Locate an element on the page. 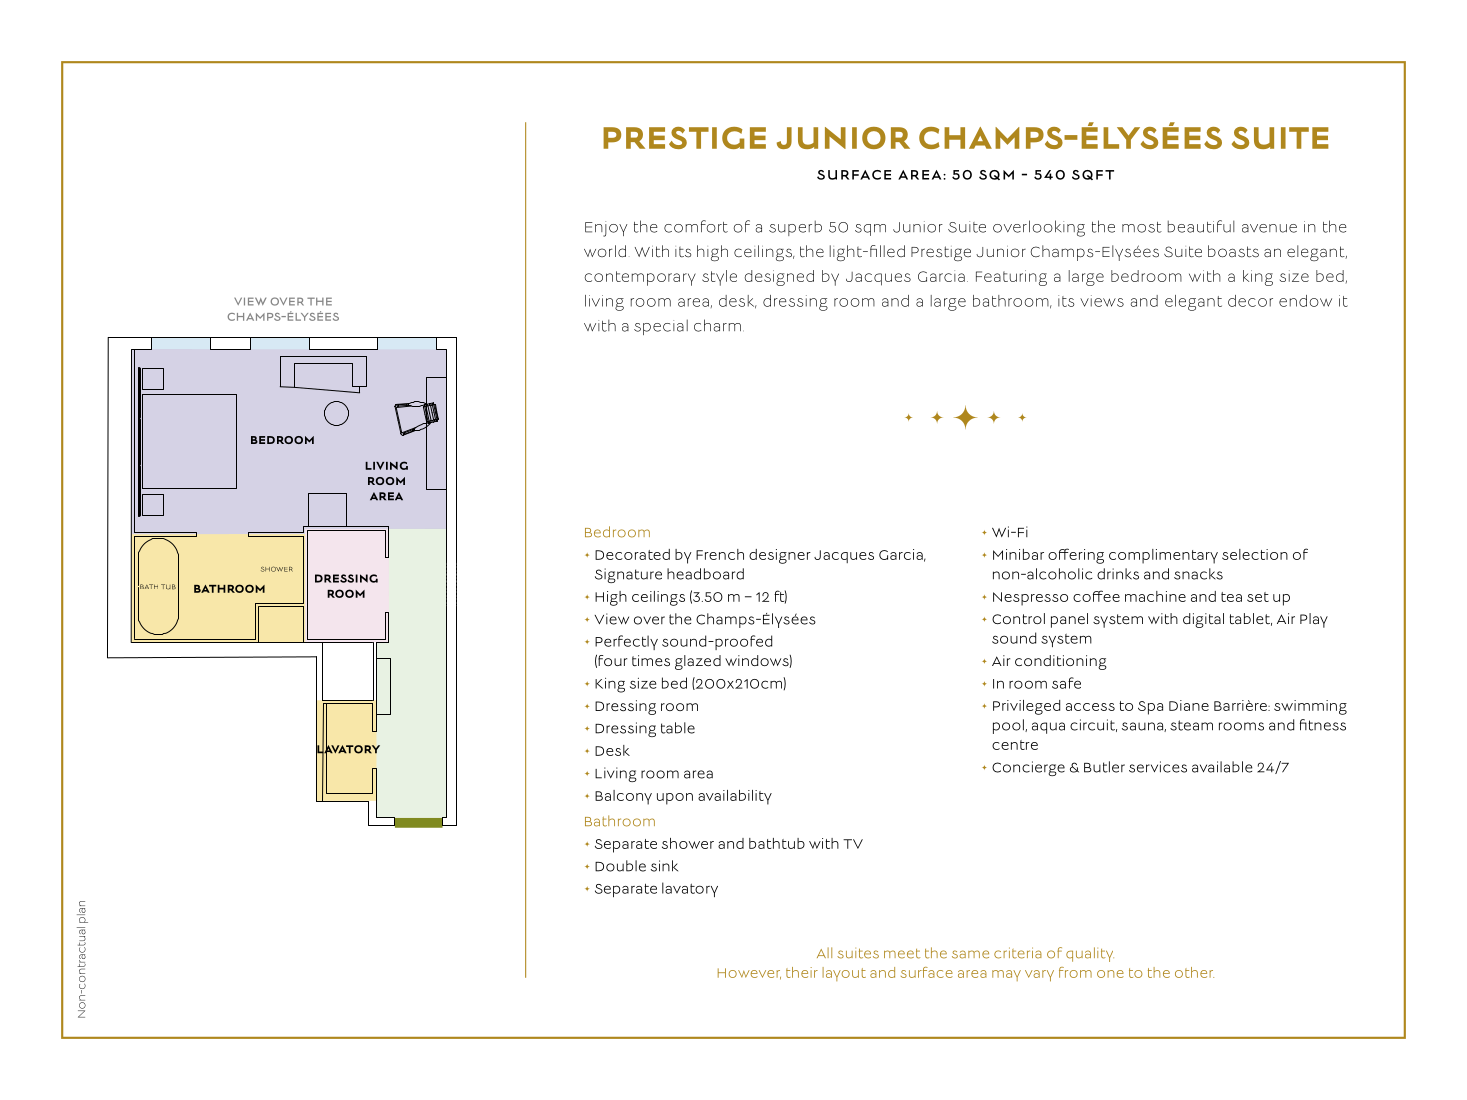  same is located at coordinates (970, 954).
